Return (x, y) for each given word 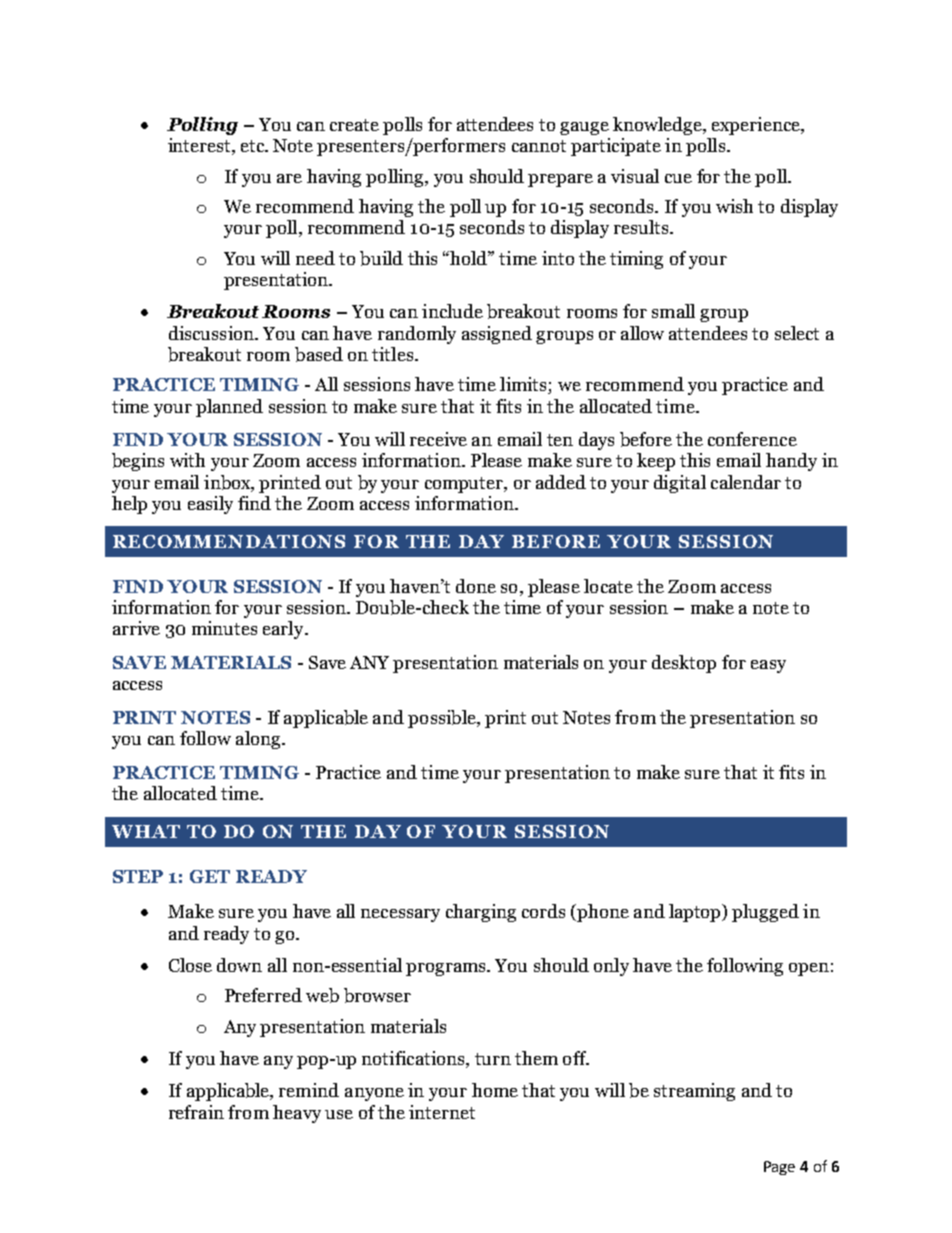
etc (254, 146)
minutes (224, 628)
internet (442, 1112)
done (476, 586)
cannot (539, 146)
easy (768, 666)
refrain (196, 1112)
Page (779, 1168)
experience (757, 126)
